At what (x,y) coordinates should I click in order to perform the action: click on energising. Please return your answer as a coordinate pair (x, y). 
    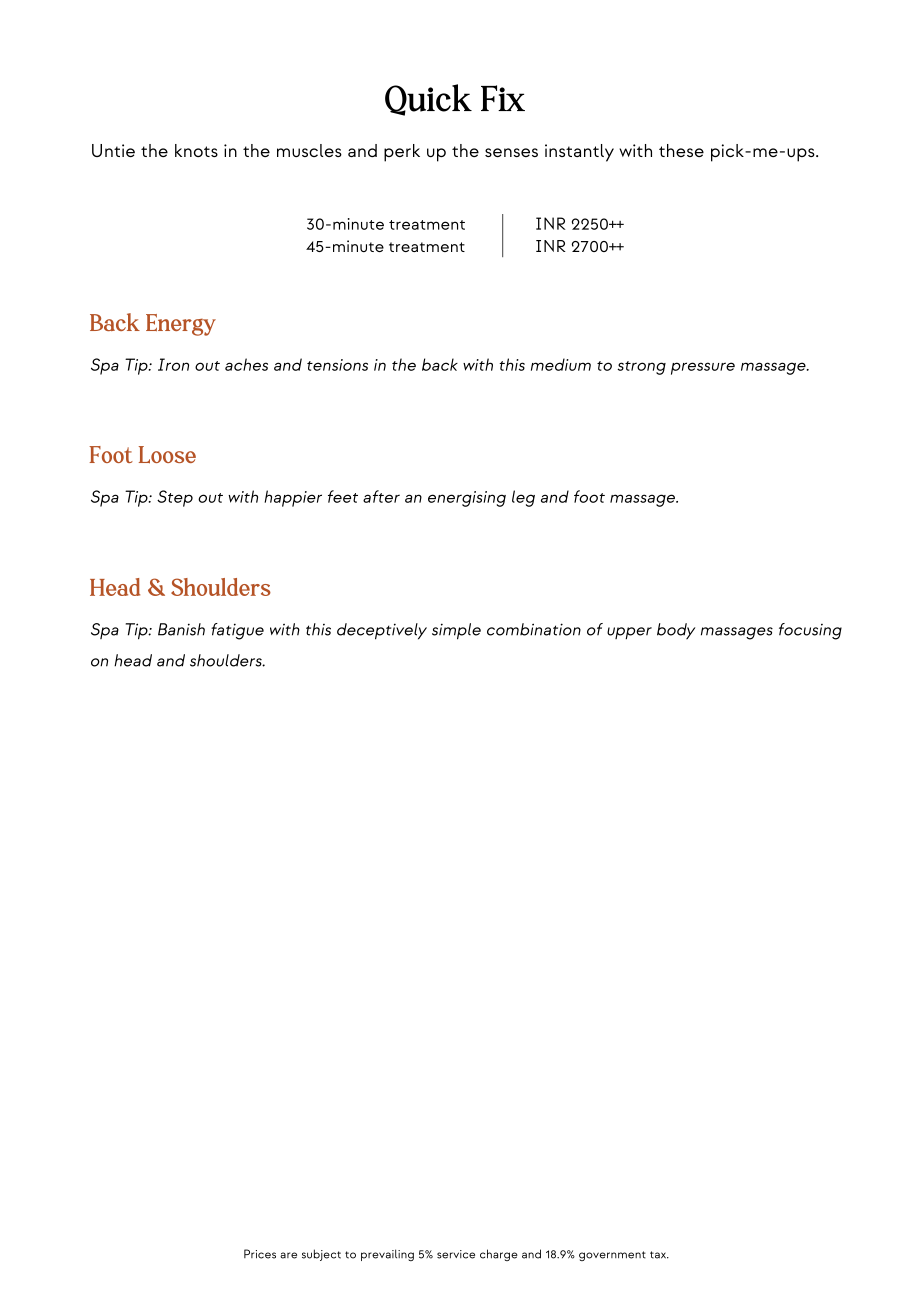
    Looking at the image, I should click on (467, 499).
